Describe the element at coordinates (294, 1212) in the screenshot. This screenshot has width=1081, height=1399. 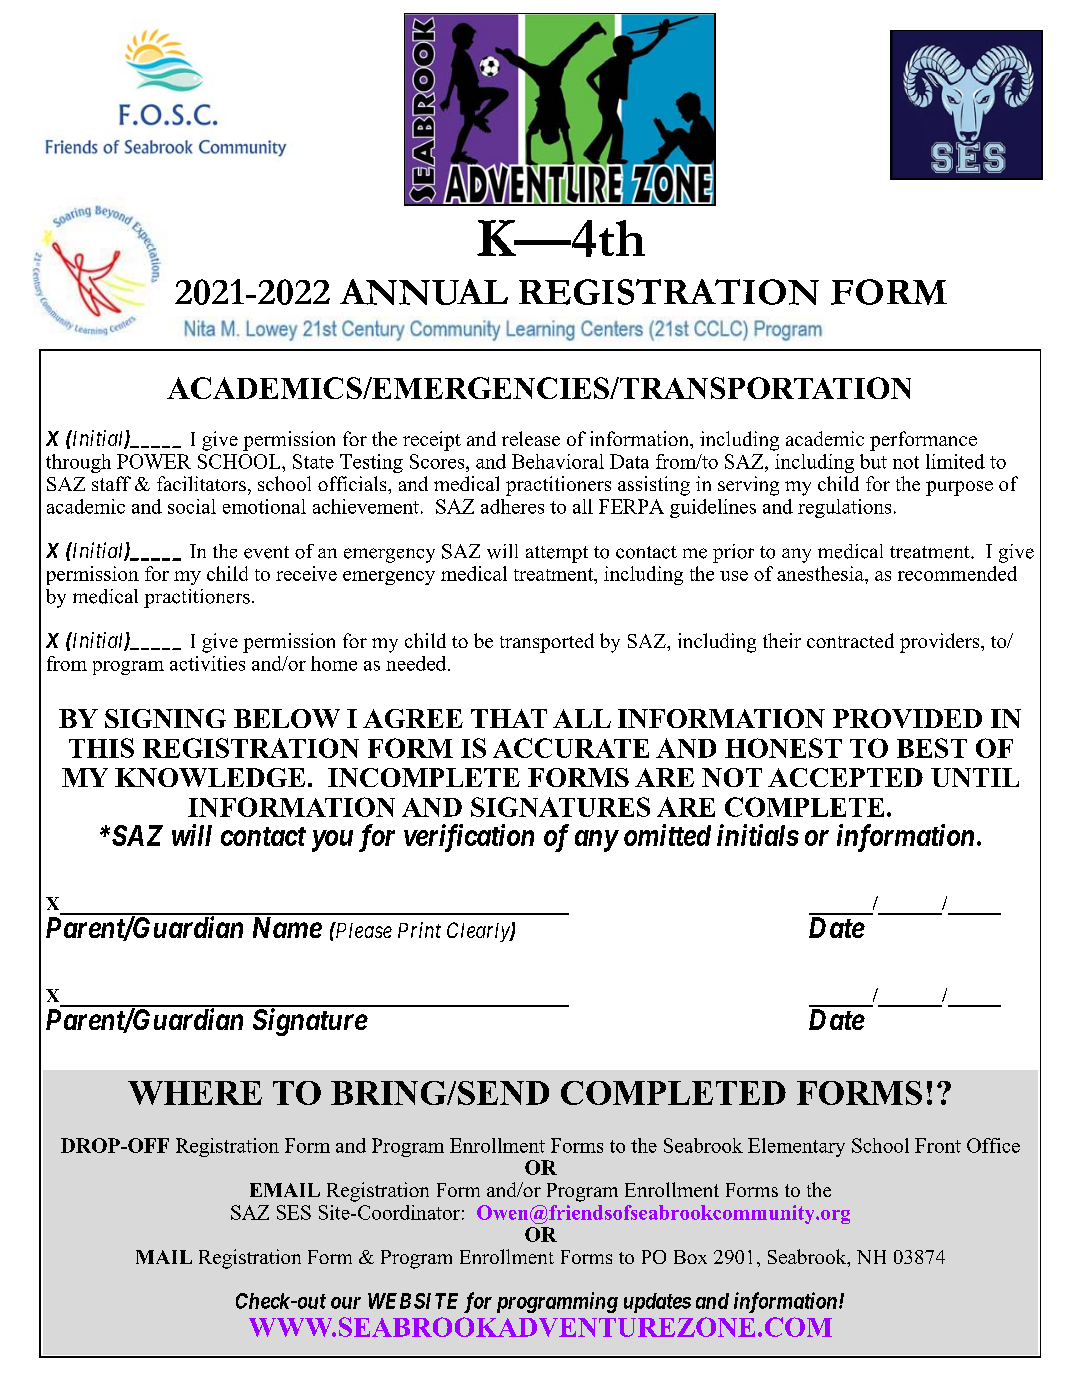
I see `SES` at that location.
